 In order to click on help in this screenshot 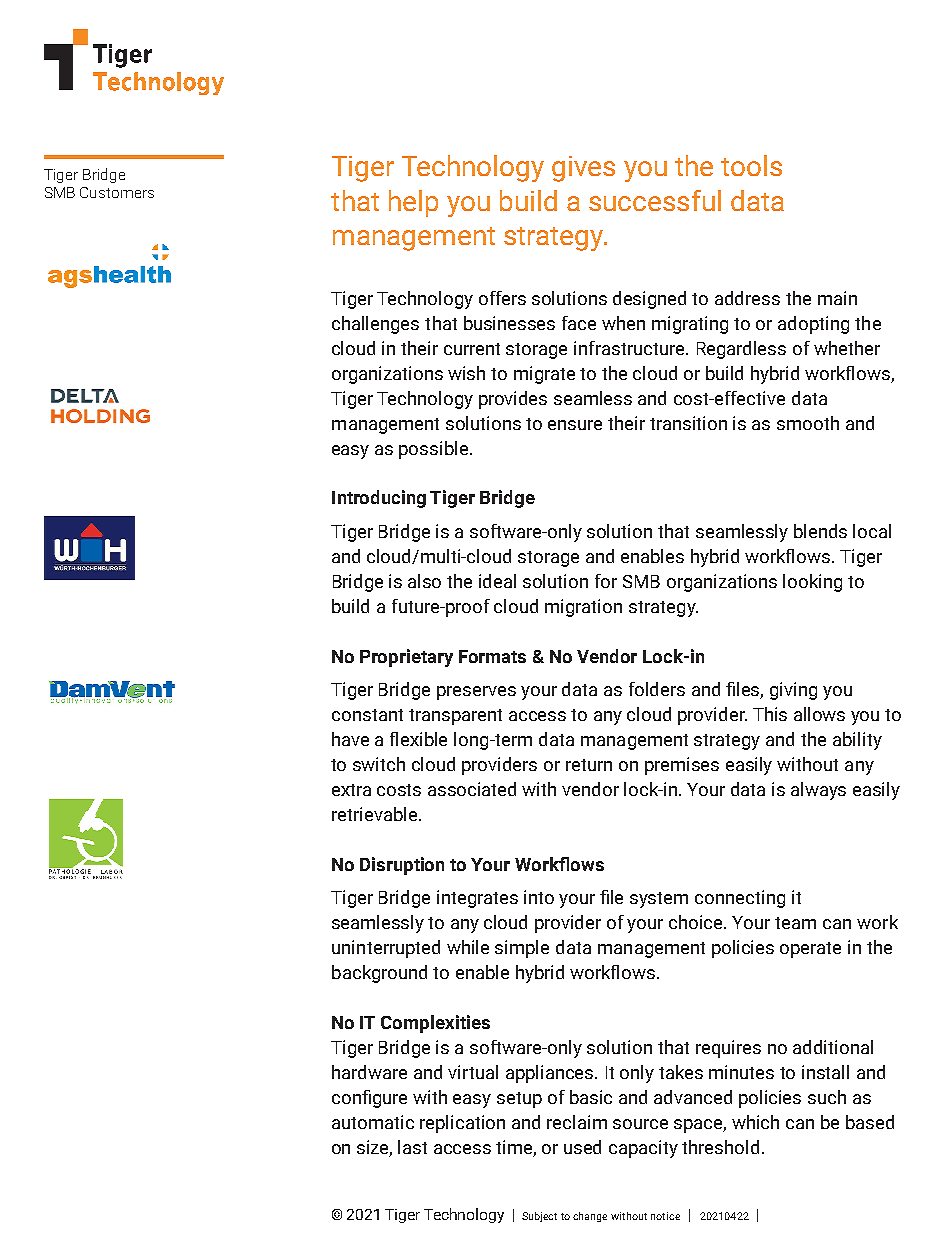, I will do `click(413, 203)`.
